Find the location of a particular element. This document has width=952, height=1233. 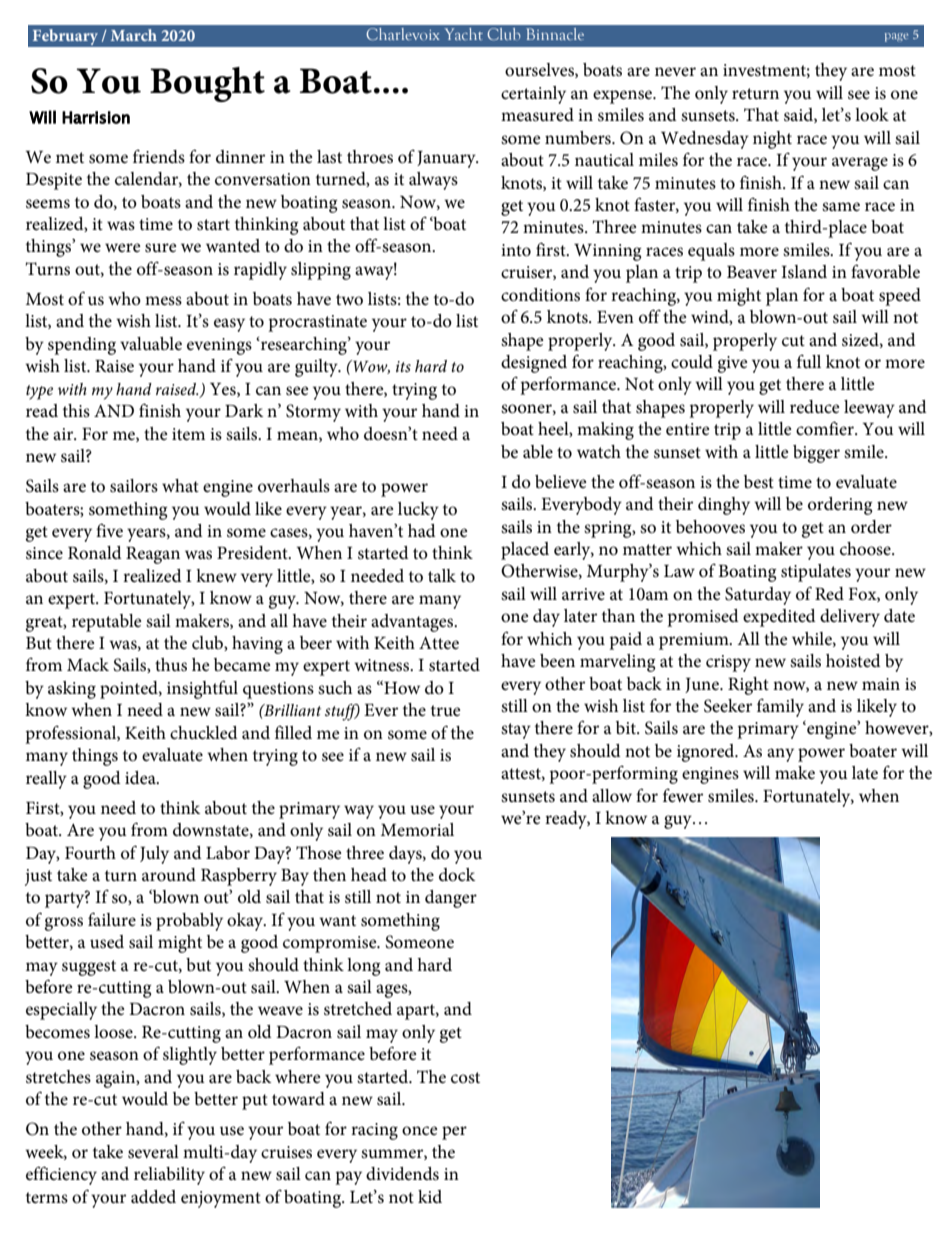

ignored is located at coordinates (707, 753).
